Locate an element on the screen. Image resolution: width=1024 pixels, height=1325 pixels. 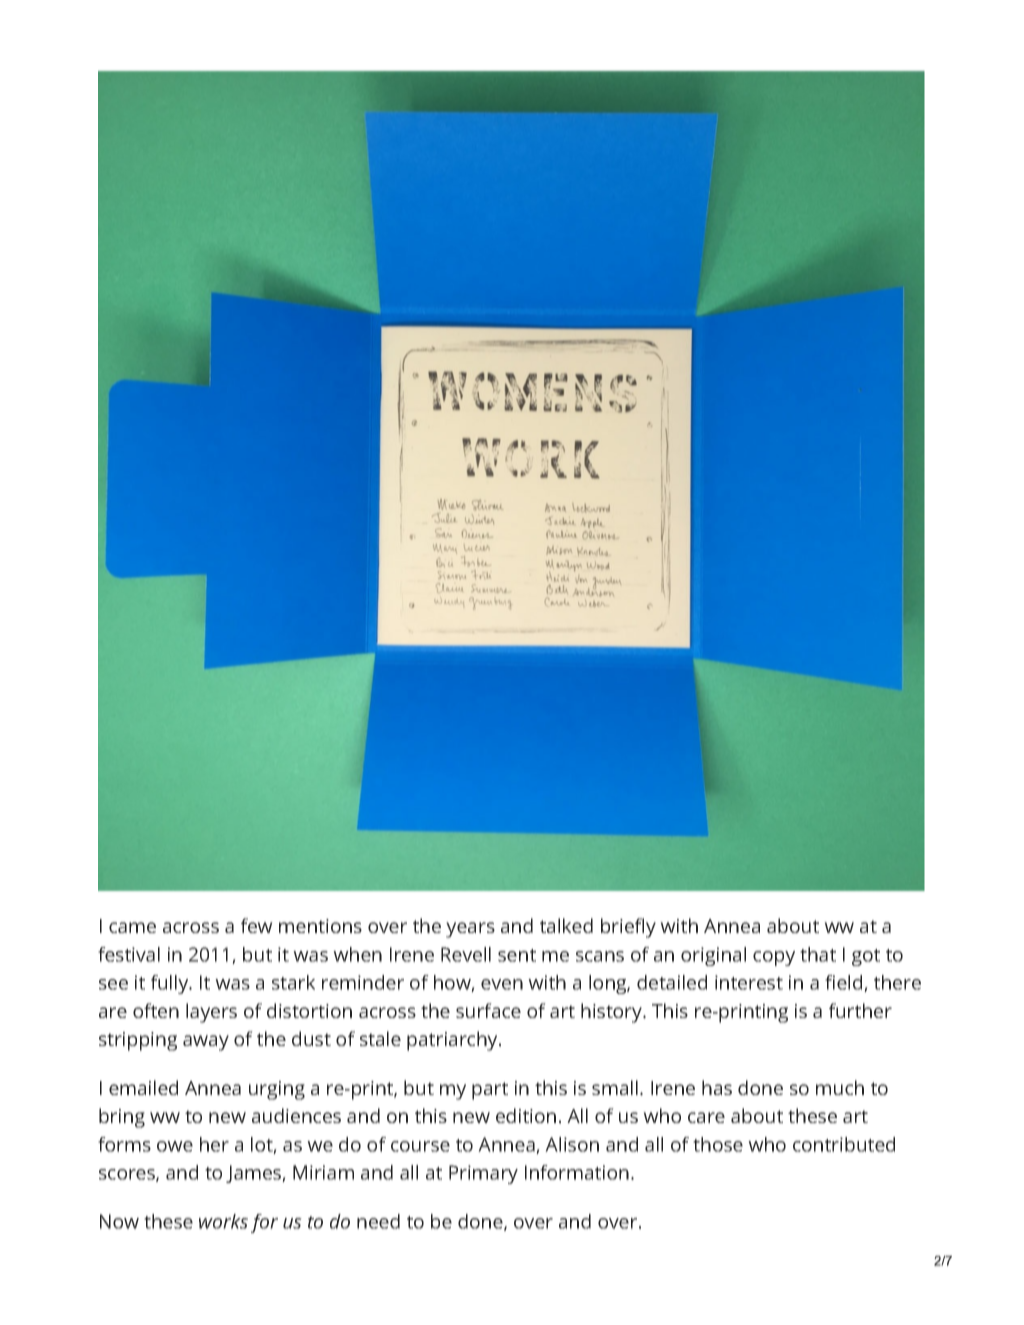
much is located at coordinates (840, 1087).
